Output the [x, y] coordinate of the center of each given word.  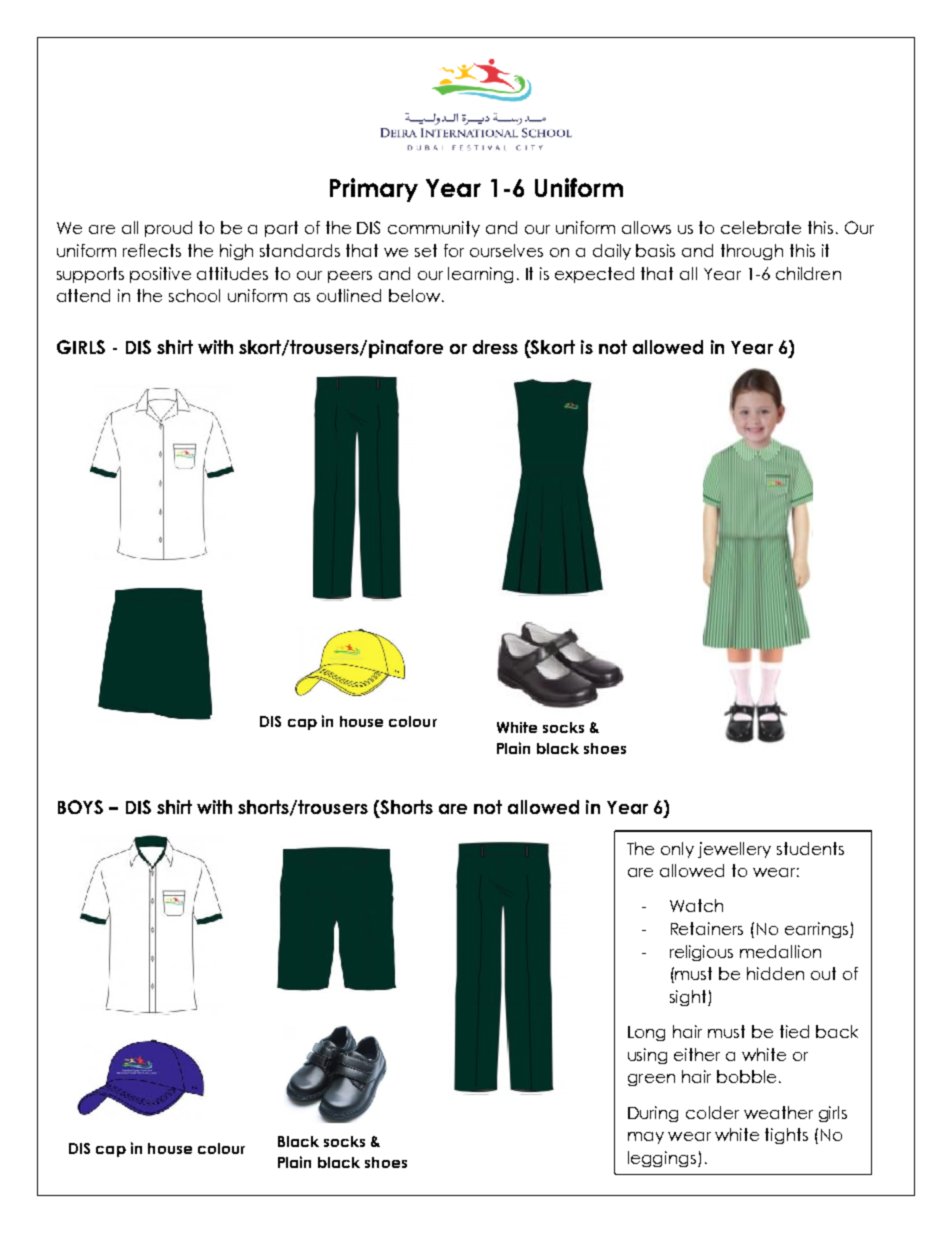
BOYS [80, 807]
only [677, 850]
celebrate [761, 227]
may [646, 1138]
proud [168, 229]
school [194, 295]
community [434, 229]
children [808, 273]
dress [495, 347]
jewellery [734, 850]
